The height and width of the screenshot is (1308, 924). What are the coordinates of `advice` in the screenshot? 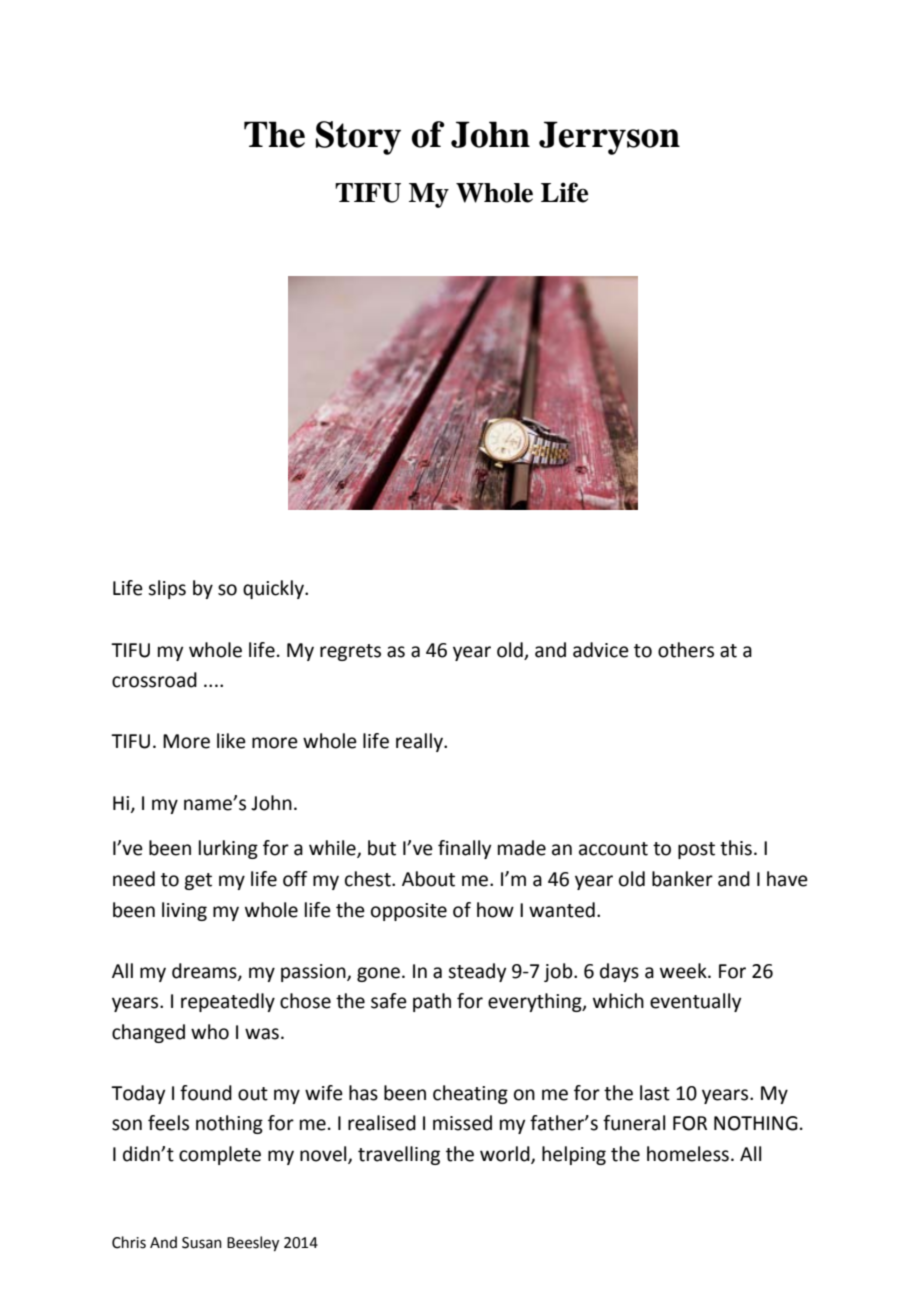 It's located at (601, 650).
